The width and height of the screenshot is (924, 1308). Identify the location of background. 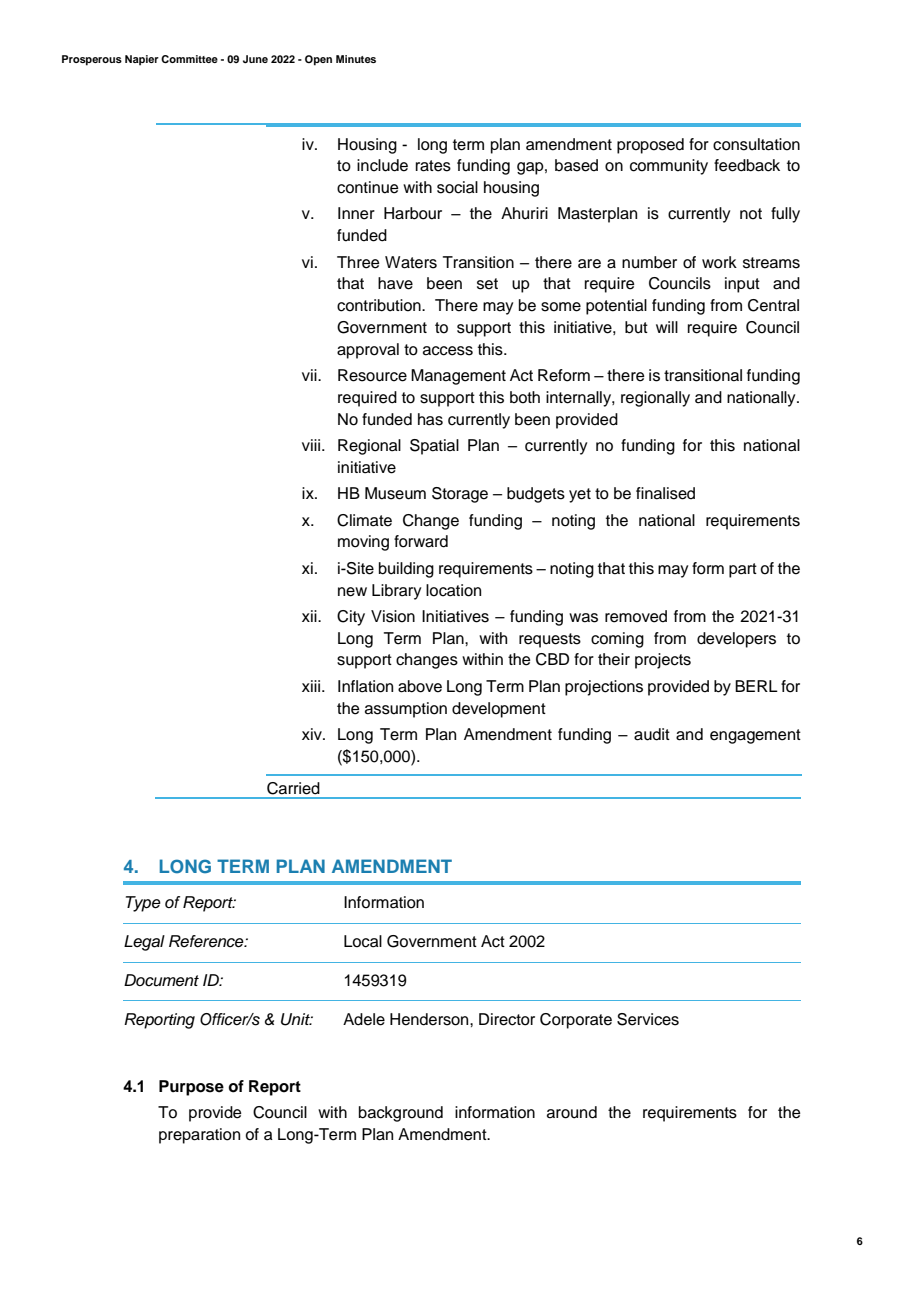
(401, 1114).
